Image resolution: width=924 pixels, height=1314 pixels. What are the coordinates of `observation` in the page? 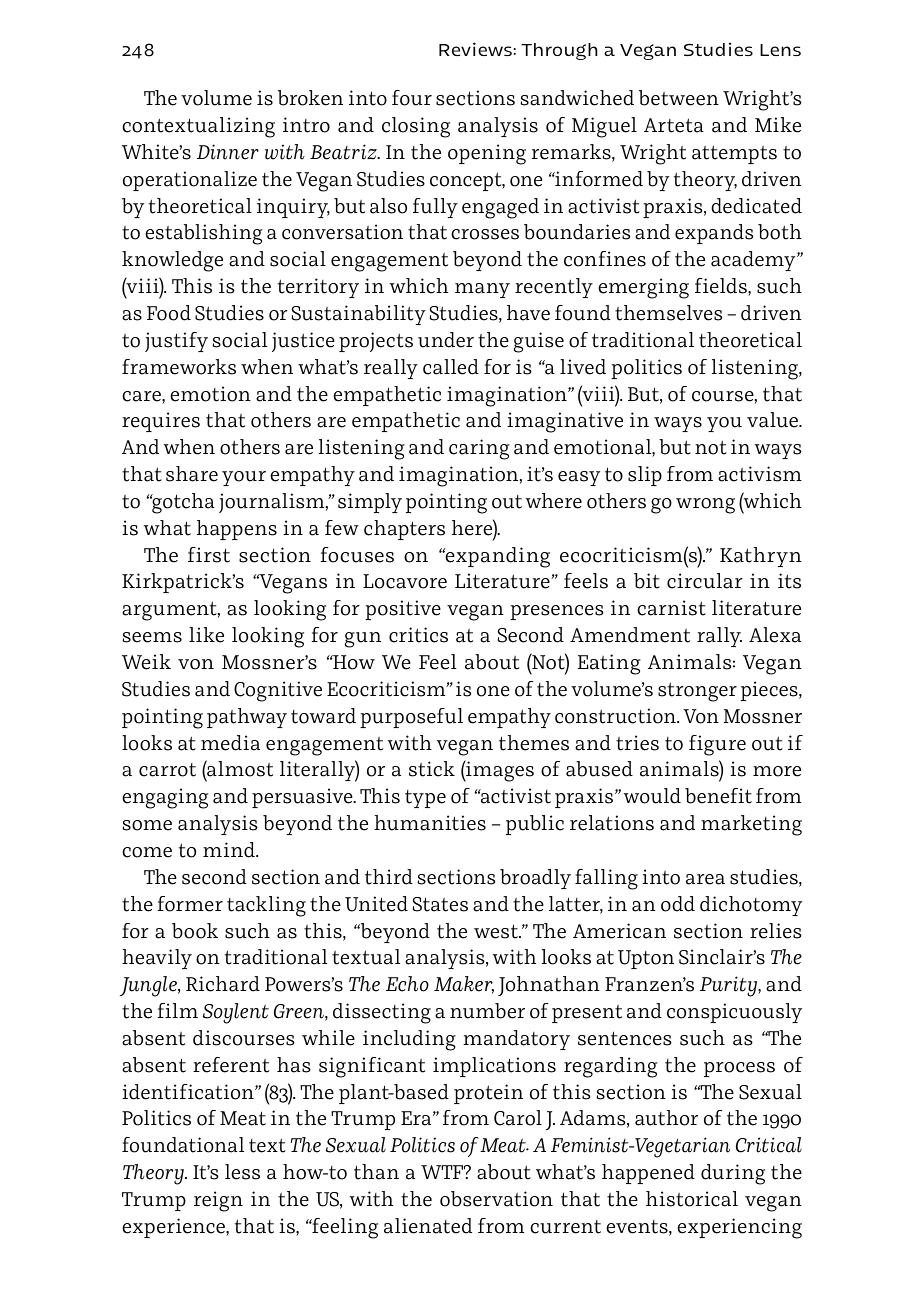 It's located at (496, 1199).
